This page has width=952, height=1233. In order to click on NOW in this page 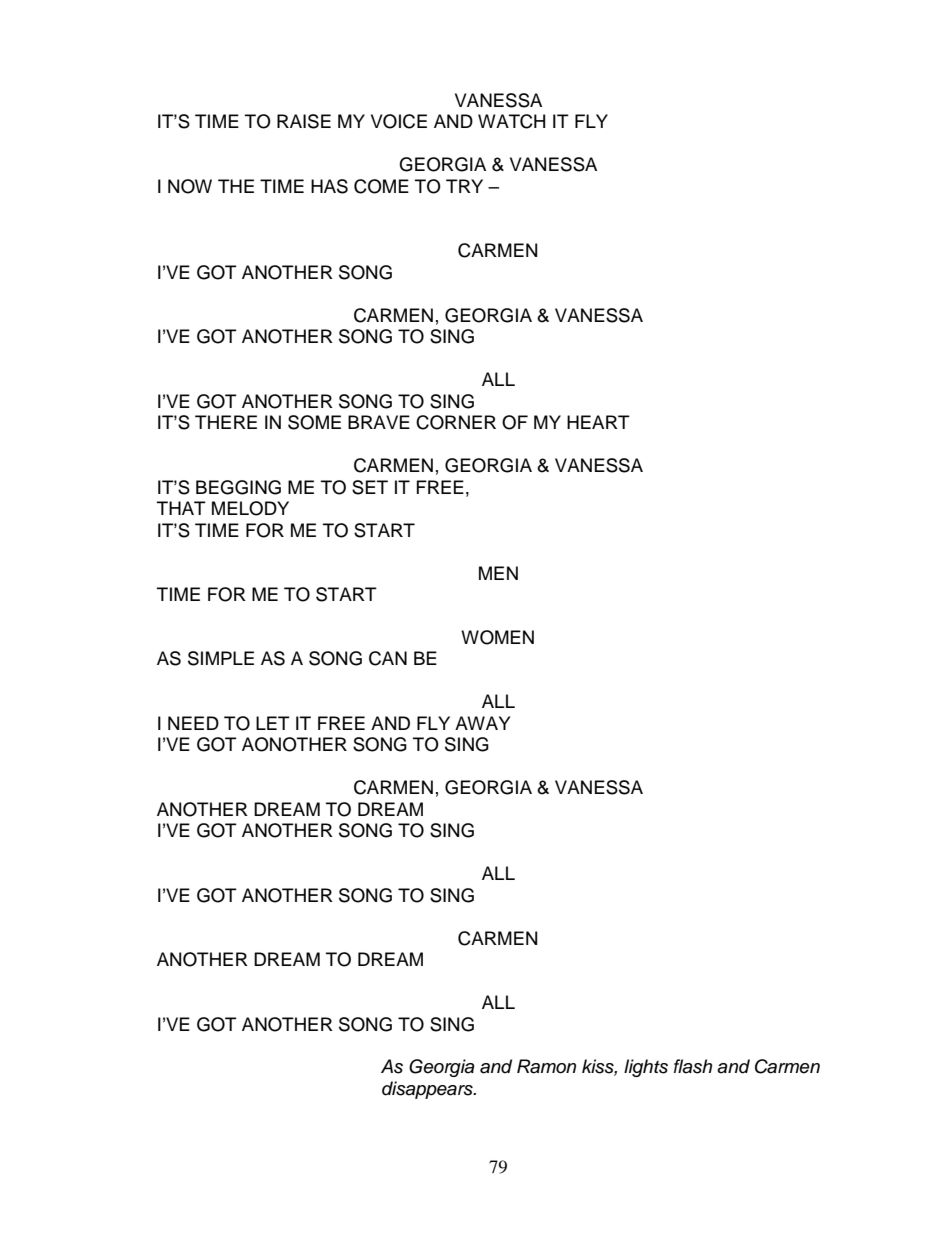, I will do `click(190, 186)`.
